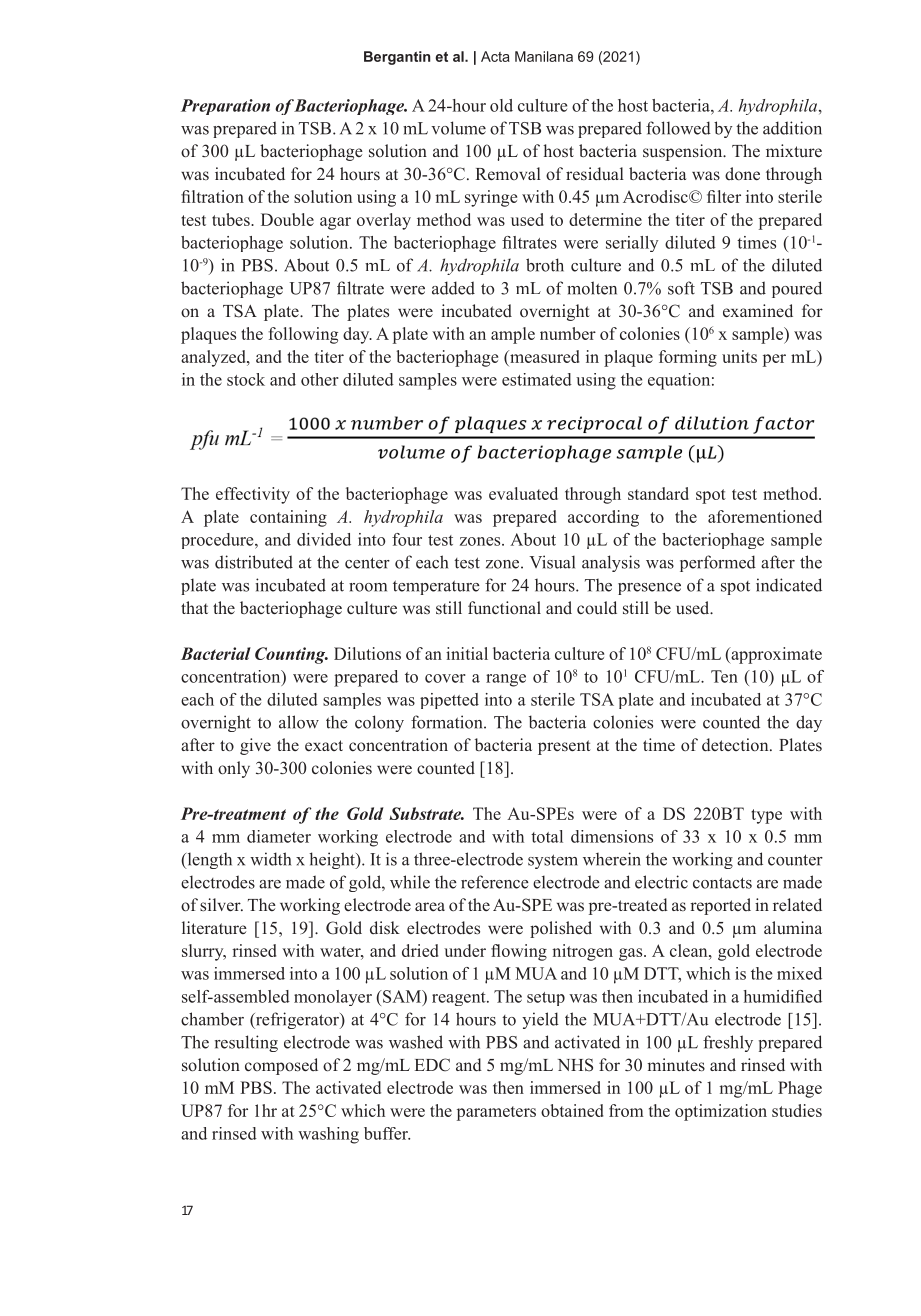 The height and width of the document is (1316, 921). What do you see at coordinates (495, 56) in the document?
I see `Acta` at bounding box center [495, 56].
